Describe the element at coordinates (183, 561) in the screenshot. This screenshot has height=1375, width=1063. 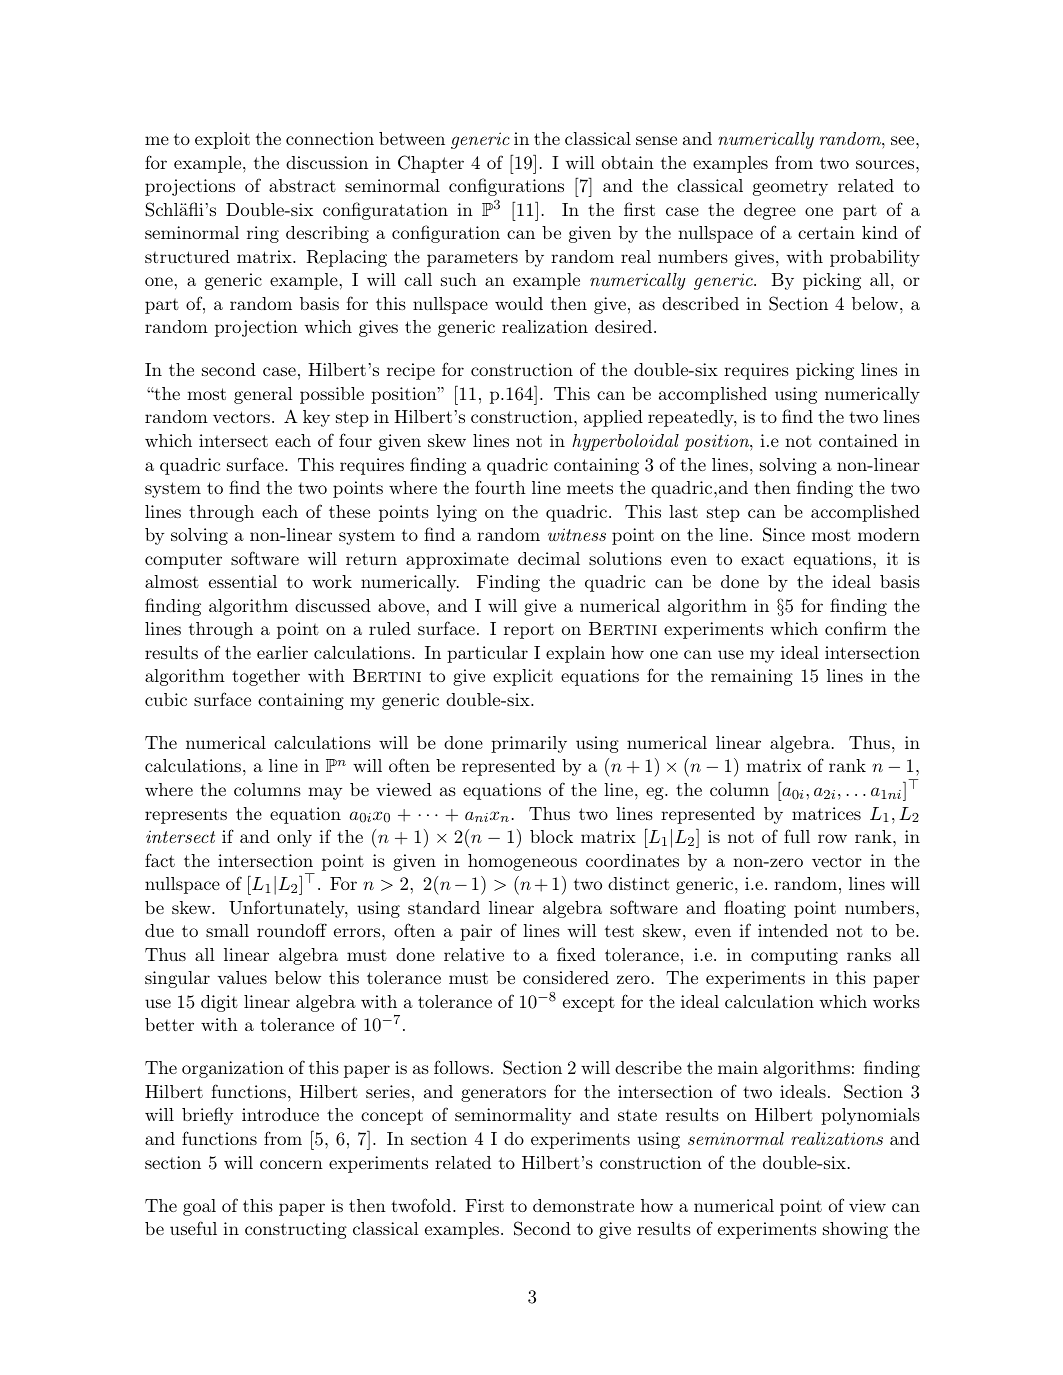
I see `computer` at that location.
